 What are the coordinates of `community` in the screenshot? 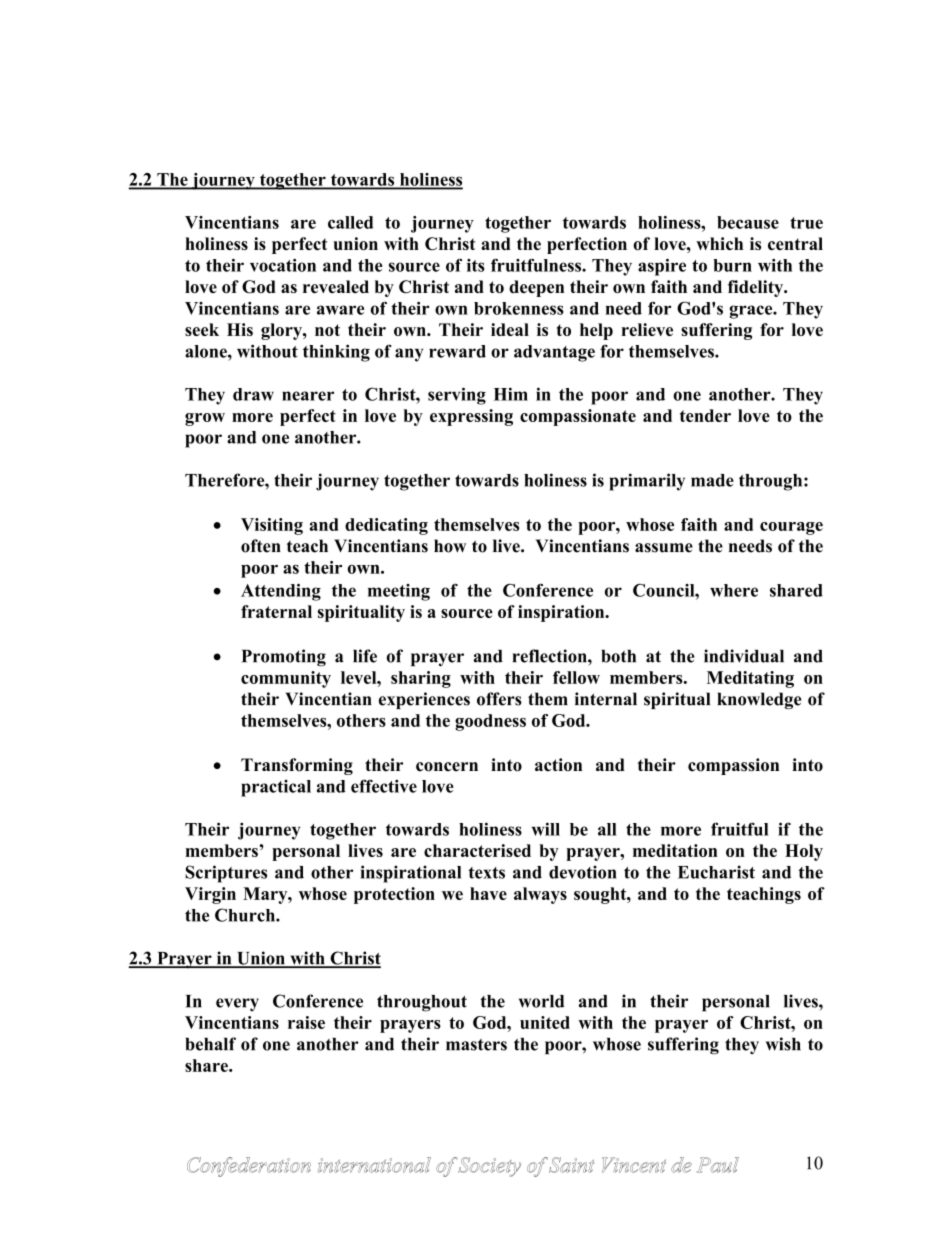 It's located at (286, 679).
